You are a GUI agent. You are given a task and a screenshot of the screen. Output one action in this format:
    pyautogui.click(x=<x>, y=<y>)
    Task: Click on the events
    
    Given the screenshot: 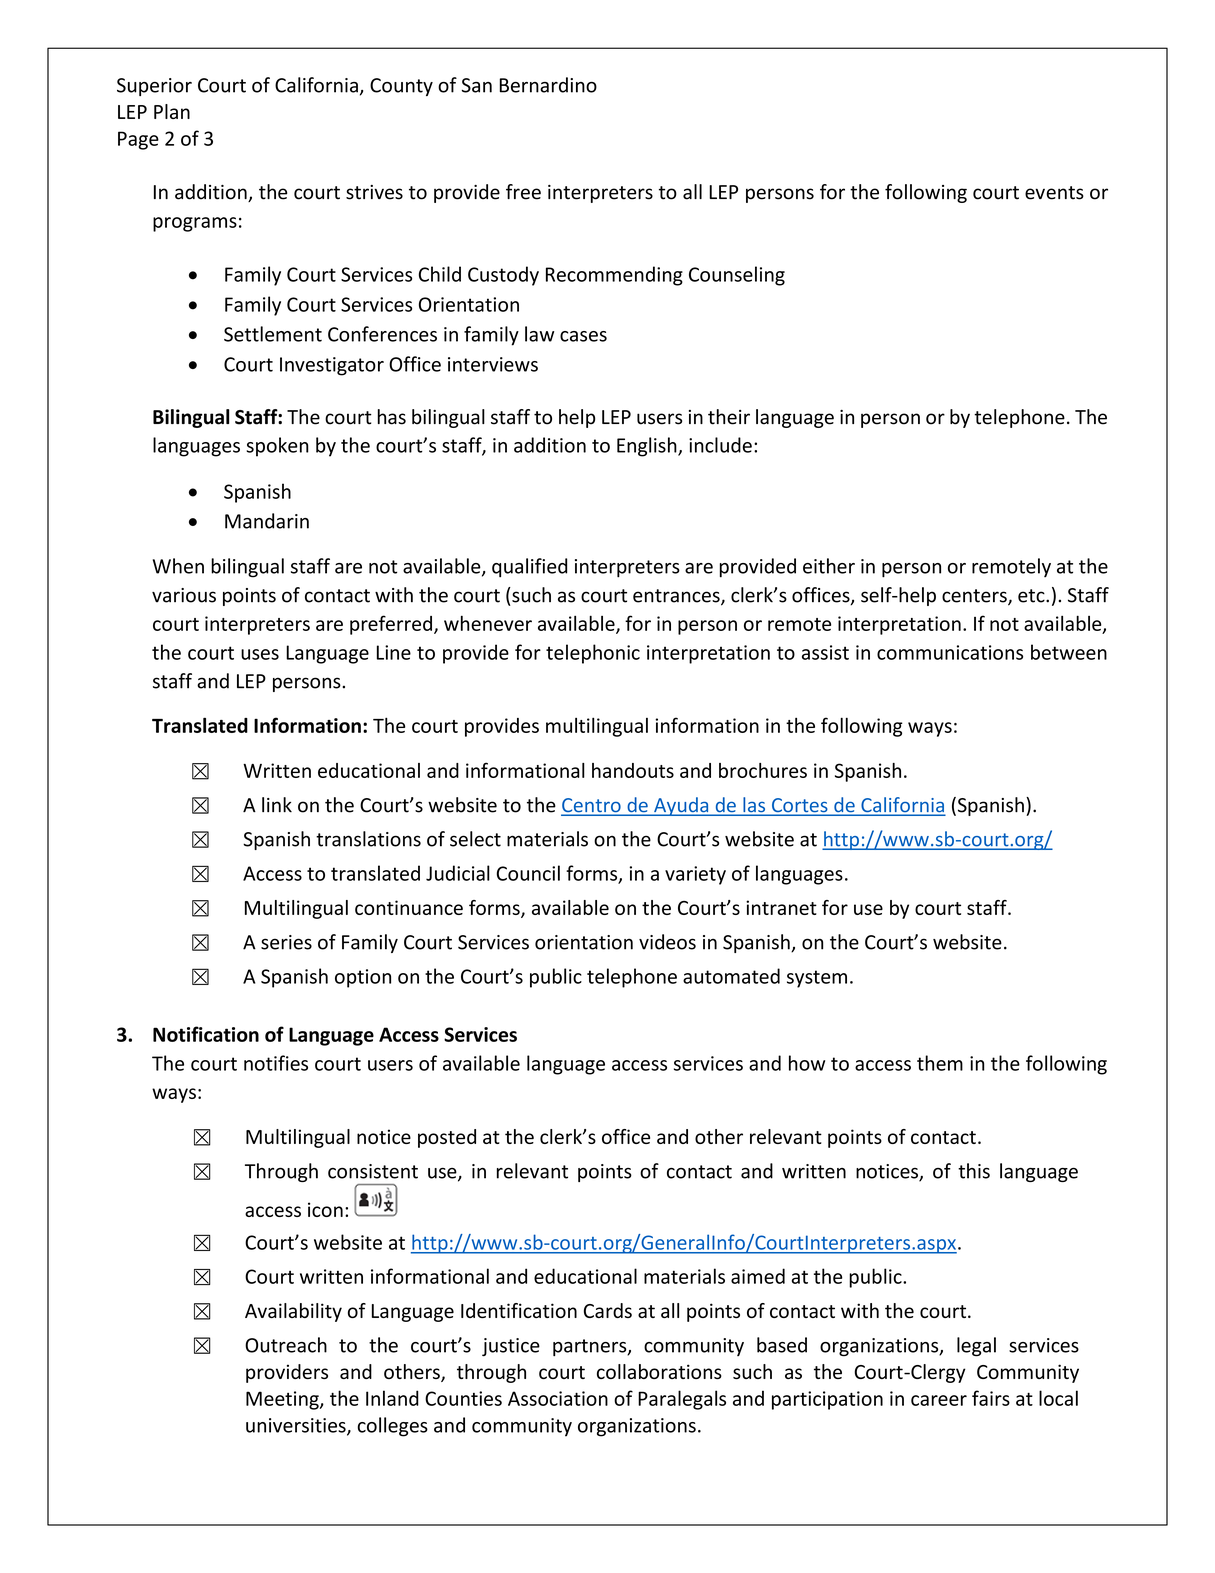 What is the action you would take?
    pyautogui.click(x=1054, y=193)
